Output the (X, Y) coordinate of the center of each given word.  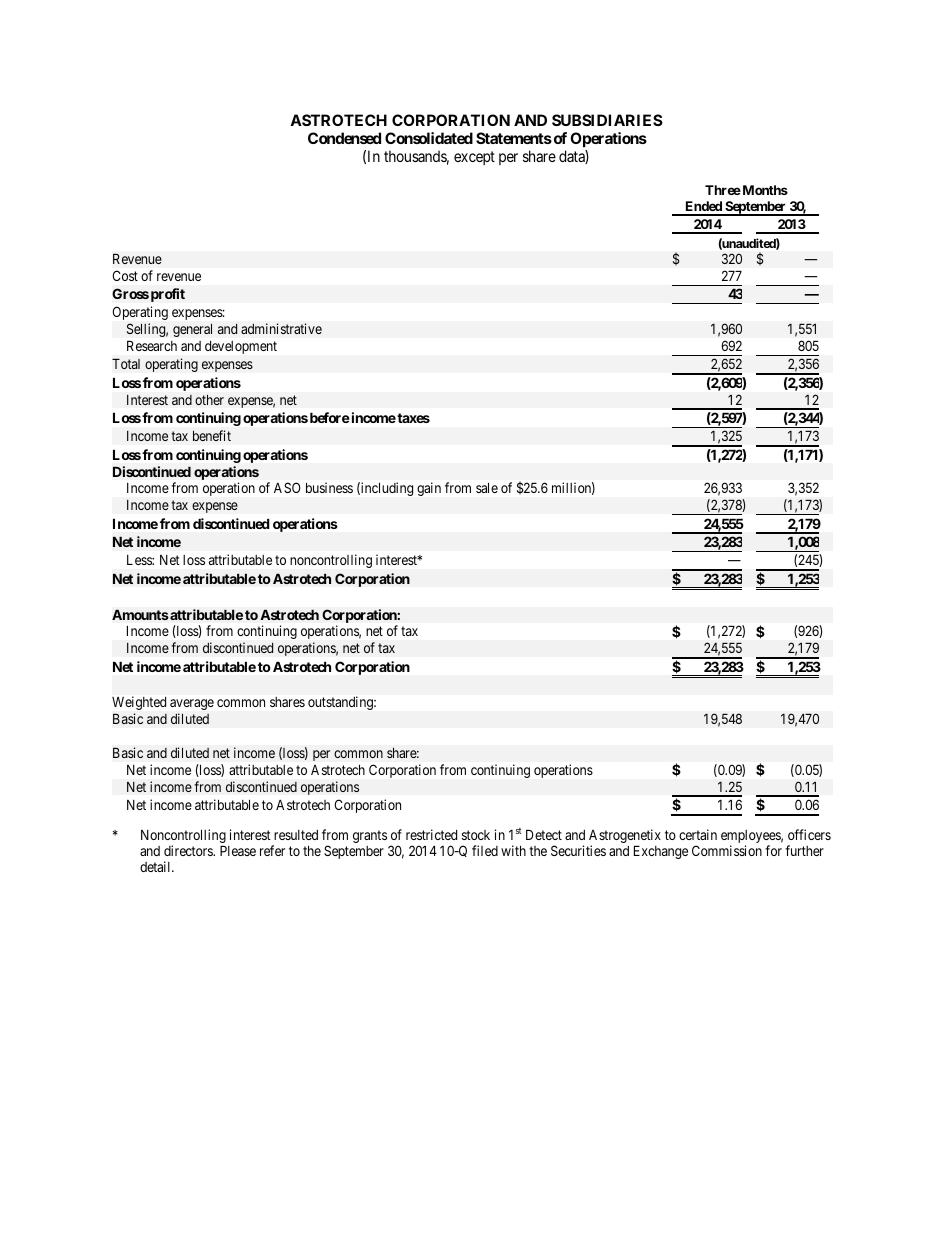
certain (698, 834)
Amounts (140, 614)
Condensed (344, 138)
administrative (281, 328)
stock (476, 835)
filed (485, 850)
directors (189, 850)
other (209, 399)
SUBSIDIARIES (607, 120)
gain (429, 489)
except (474, 158)
